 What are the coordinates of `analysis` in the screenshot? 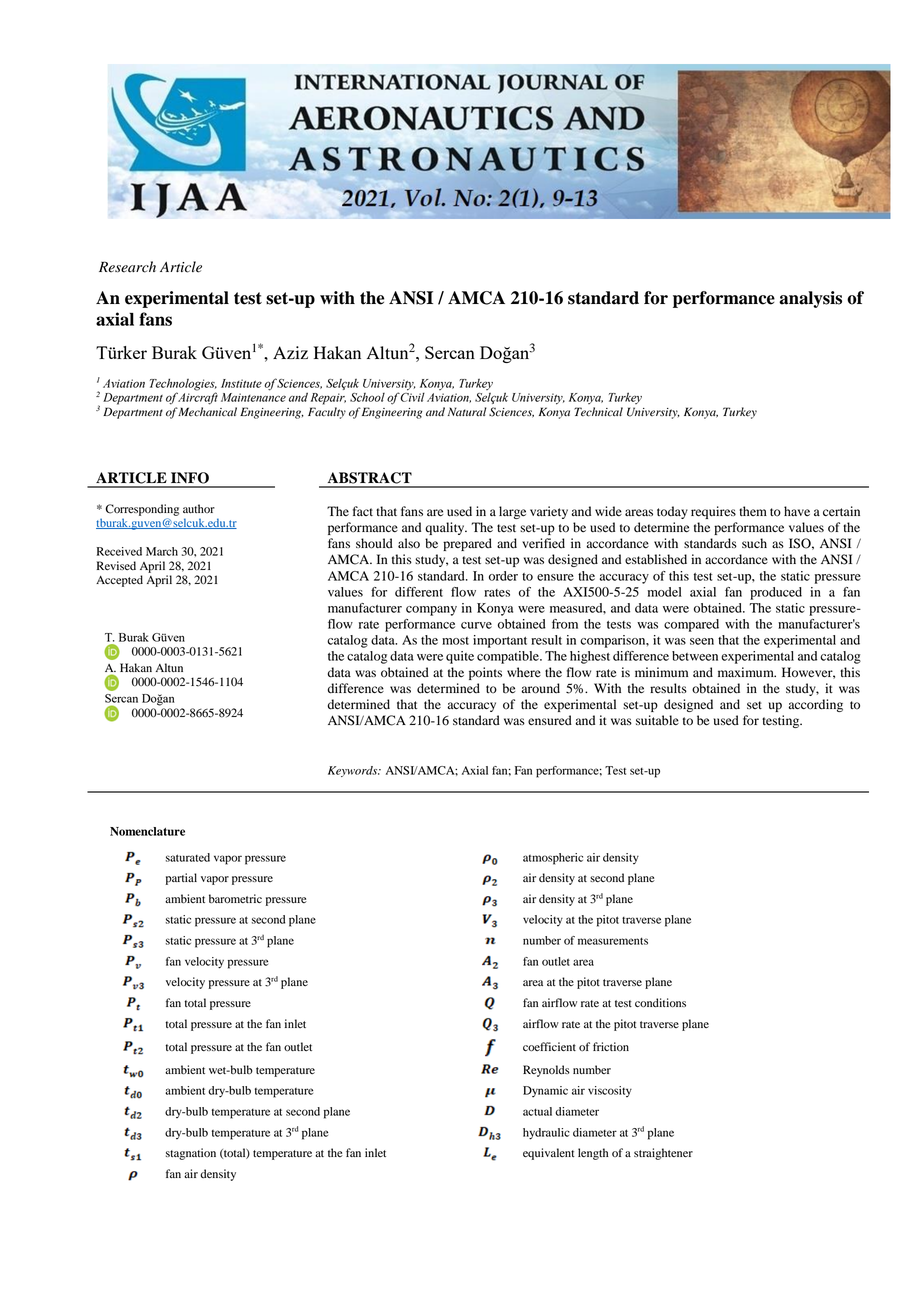 It's located at (810, 299).
